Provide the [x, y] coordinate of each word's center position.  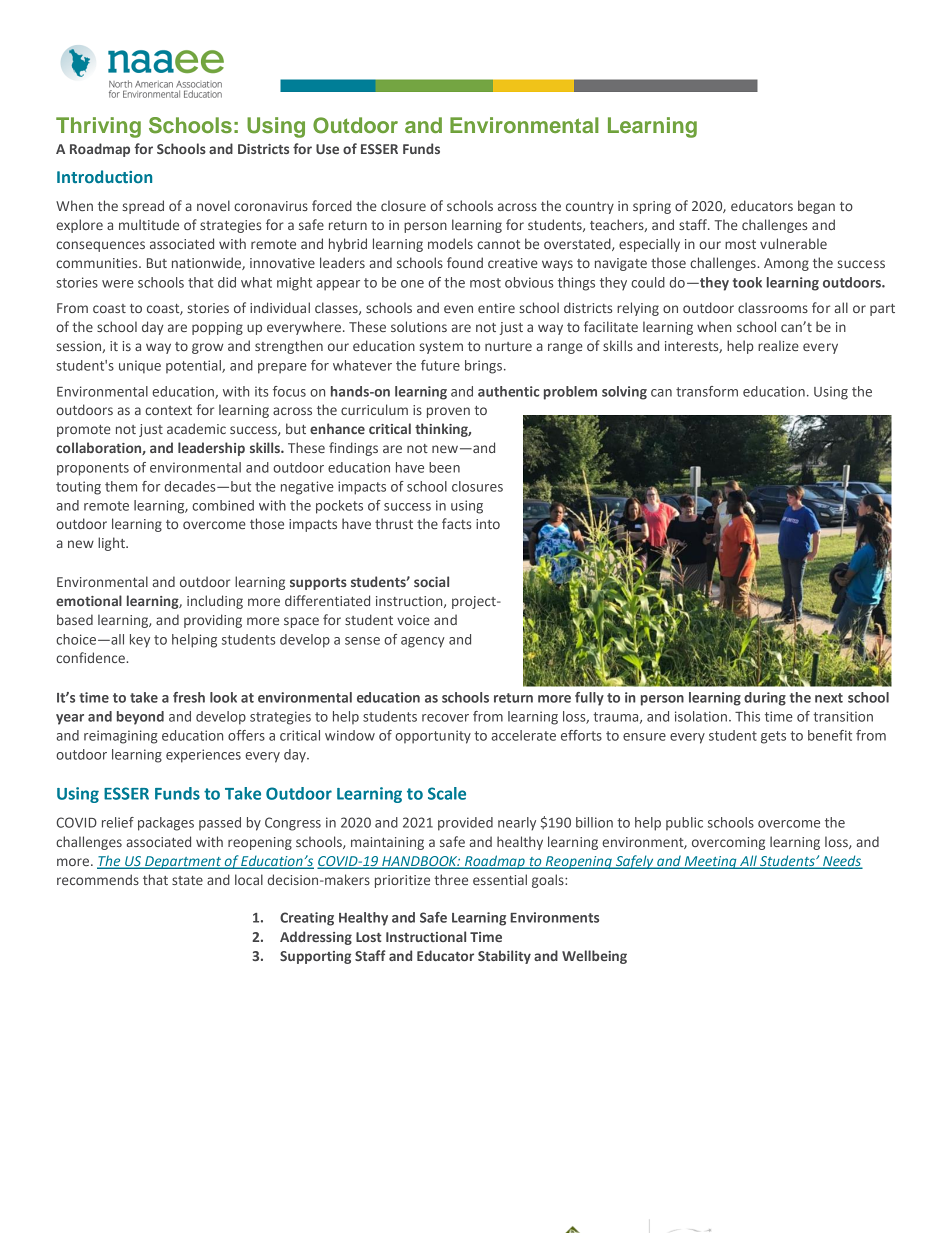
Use [327, 149]
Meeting [710, 862]
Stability [504, 957]
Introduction [104, 176]
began [816, 207]
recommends [98, 879]
